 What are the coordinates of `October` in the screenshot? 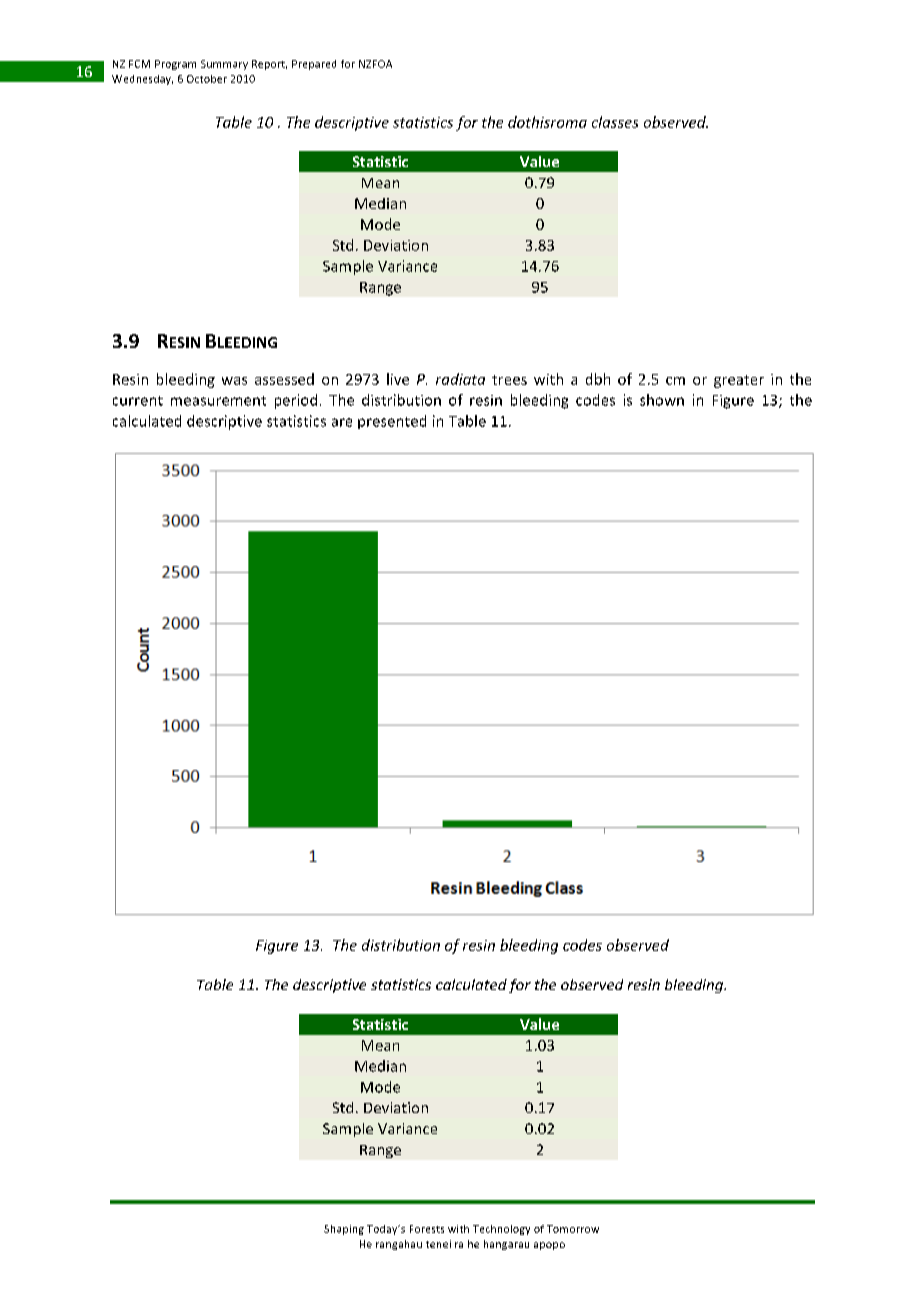 It's located at (207, 79).
